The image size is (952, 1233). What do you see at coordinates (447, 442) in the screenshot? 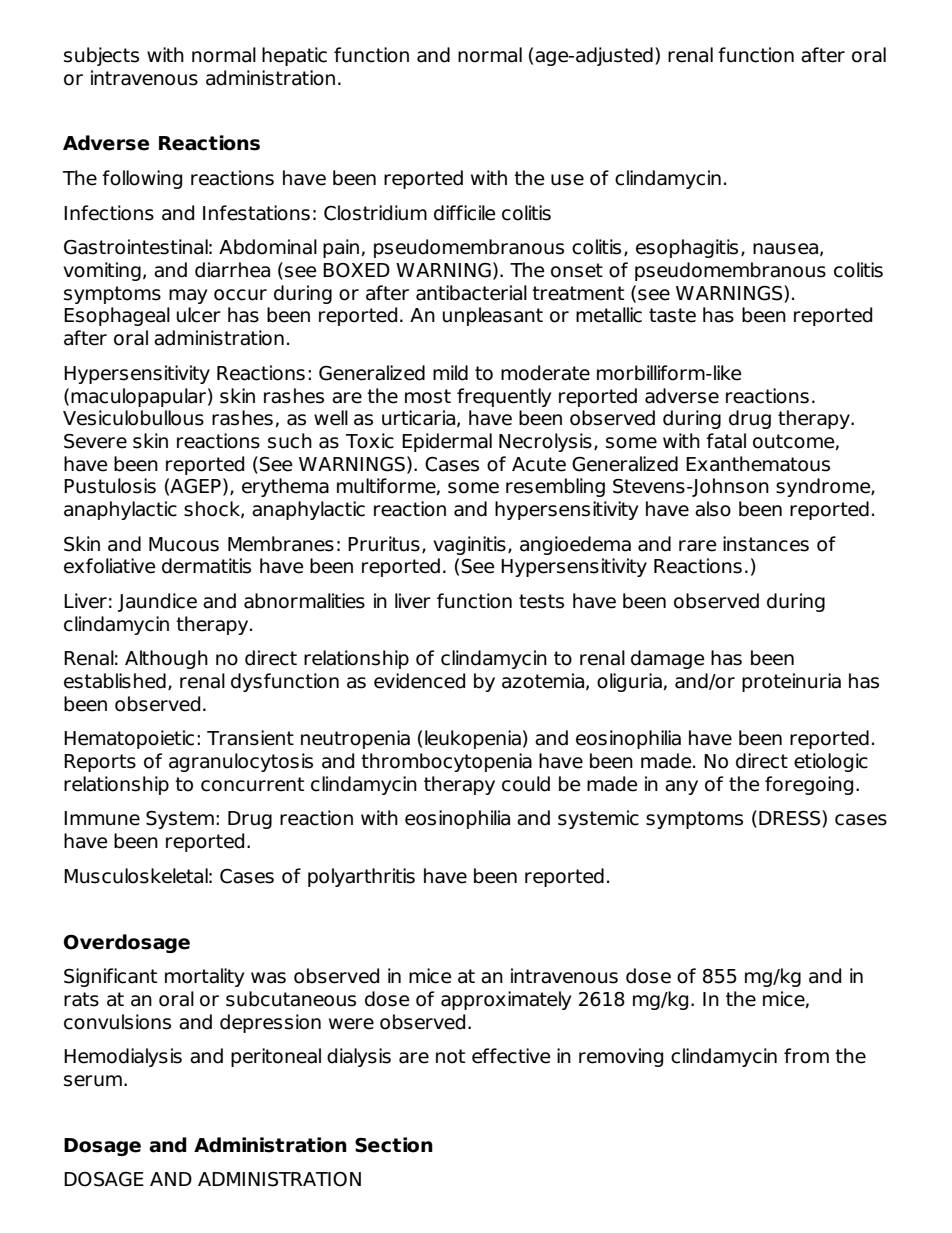
I see `Epidermal` at bounding box center [447, 442].
